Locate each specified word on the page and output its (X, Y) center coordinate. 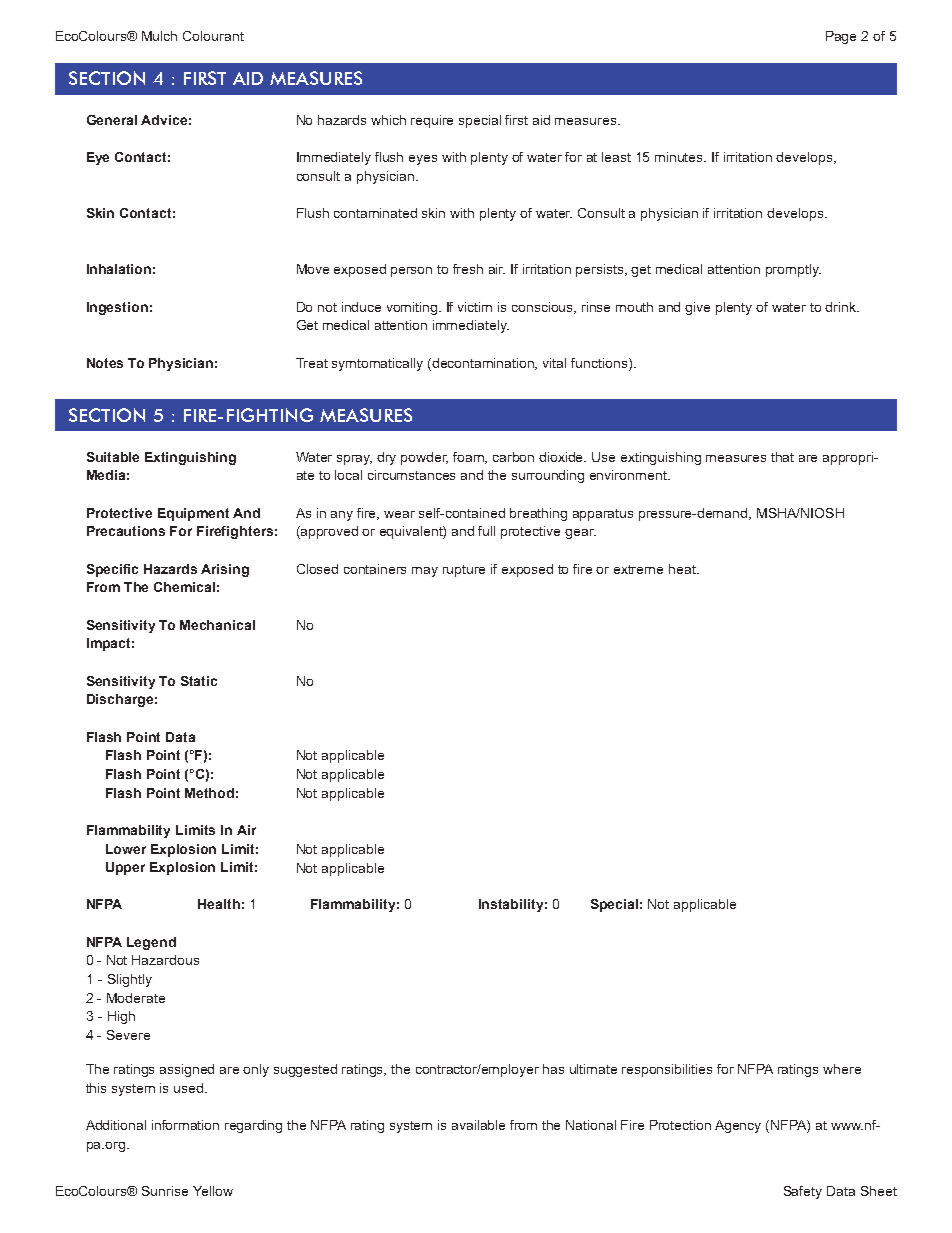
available (478, 1125)
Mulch (159, 36)
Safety (803, 1192)
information (185, 1125)
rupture (464, 571)
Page (841, 37)
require (432, 121)
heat (683, 569)
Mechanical (217, 625)
